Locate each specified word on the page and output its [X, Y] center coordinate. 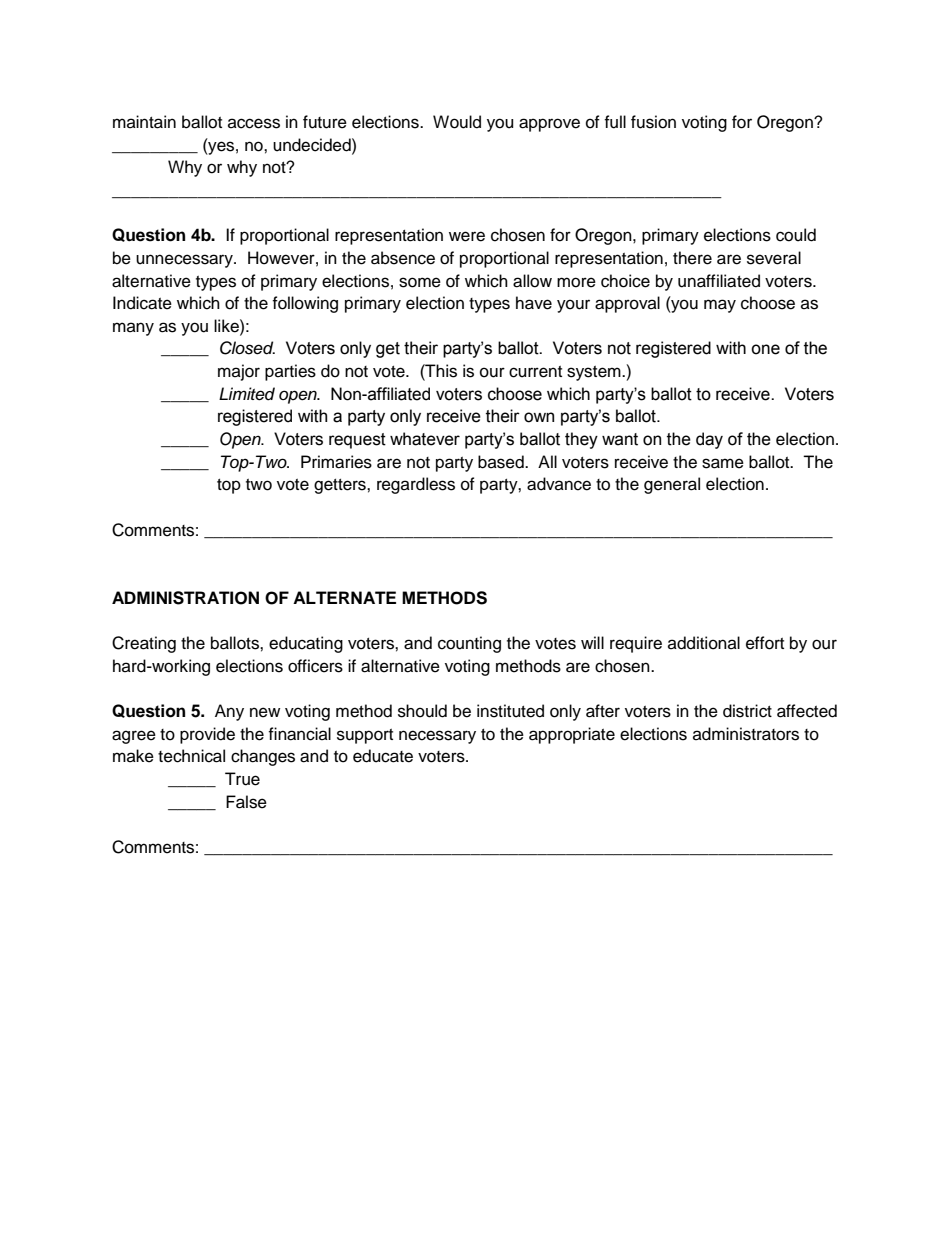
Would [457, 122]
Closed [247, 348]
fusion [653, 122]
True [242, 779]
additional [704, 643]
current [535, 372]
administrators [746, 734]
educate [383, 756]
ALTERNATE [344, 597]
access [254, 123]
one [765, 349]
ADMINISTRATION [185, 598]
